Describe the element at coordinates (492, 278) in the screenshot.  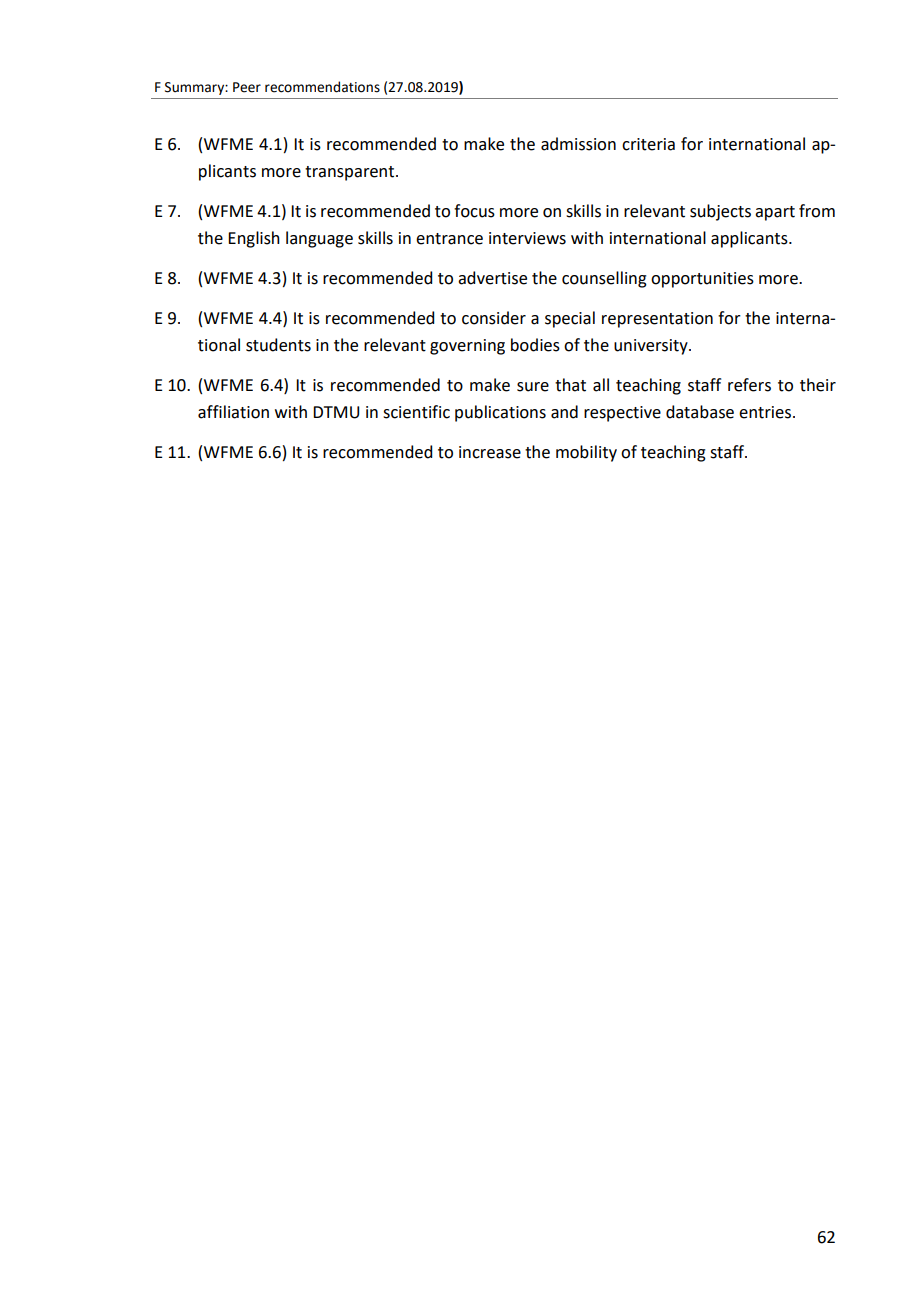
I see `advertise` at that location.
